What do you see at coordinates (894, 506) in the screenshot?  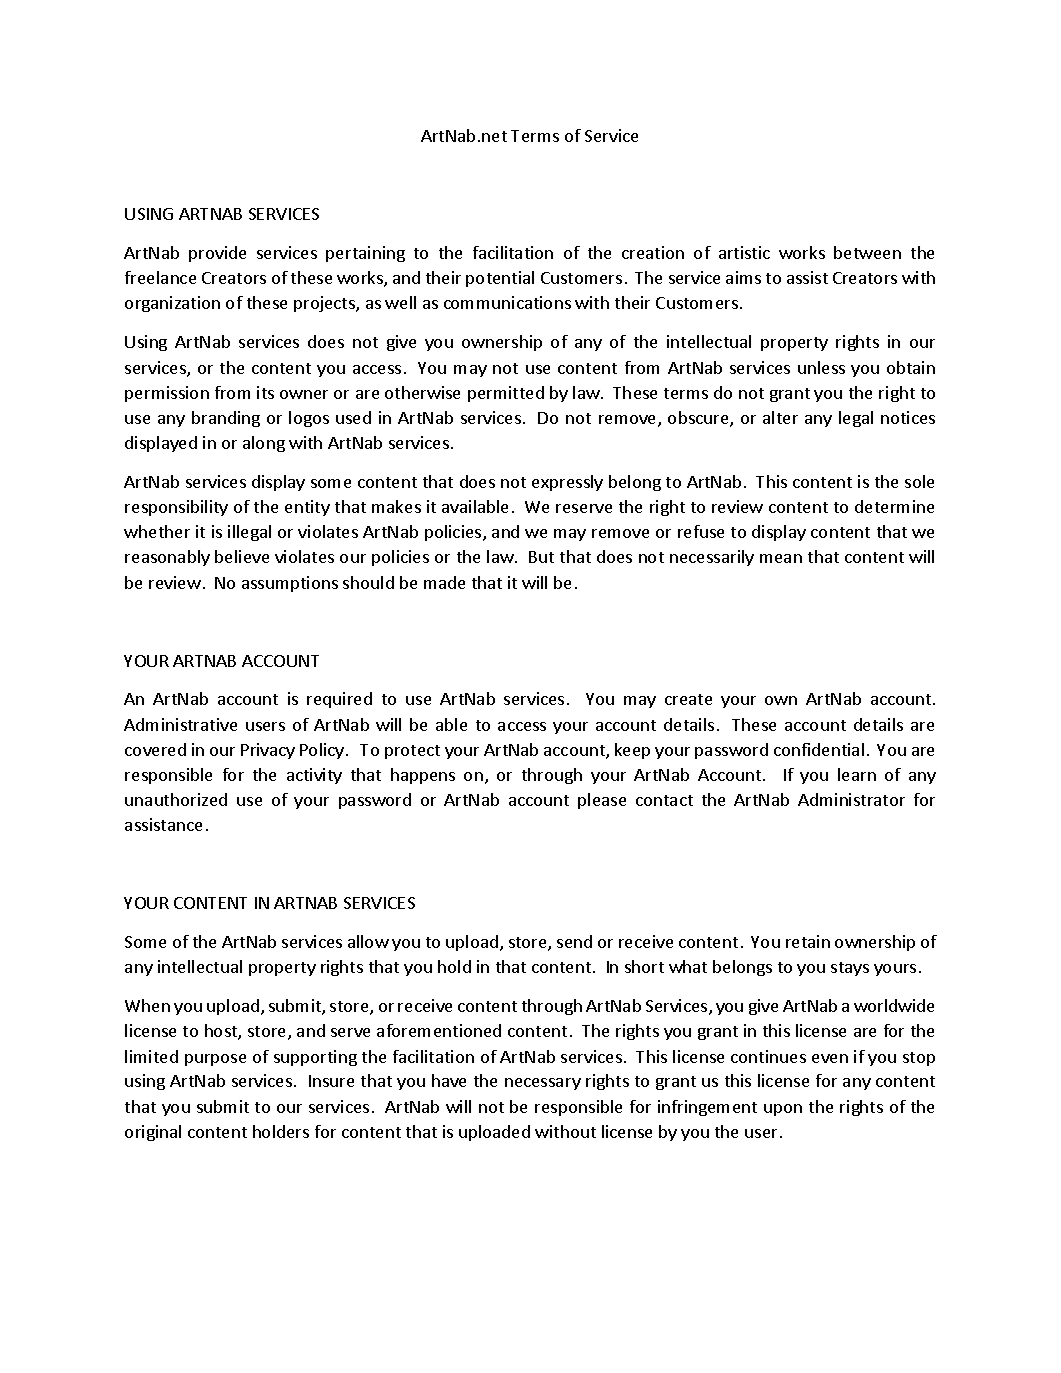 I see `determine` at bounding box center [894, 506].
